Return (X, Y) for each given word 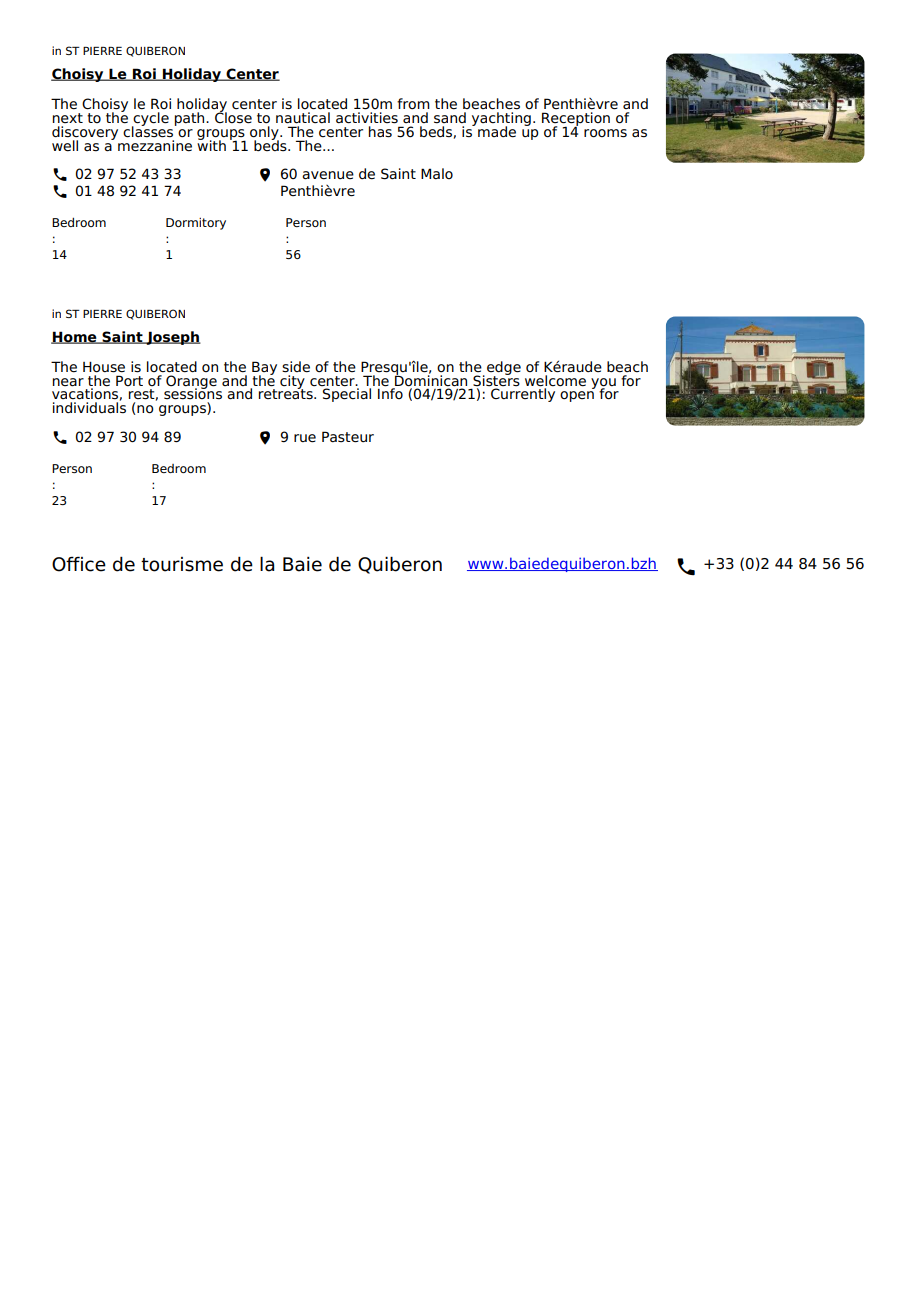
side (296, 367)
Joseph (172, 338)
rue (305, 438)
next (68, 118)
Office (79, 564)
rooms (605, 133)
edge (504, 369)
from (413, 104)
